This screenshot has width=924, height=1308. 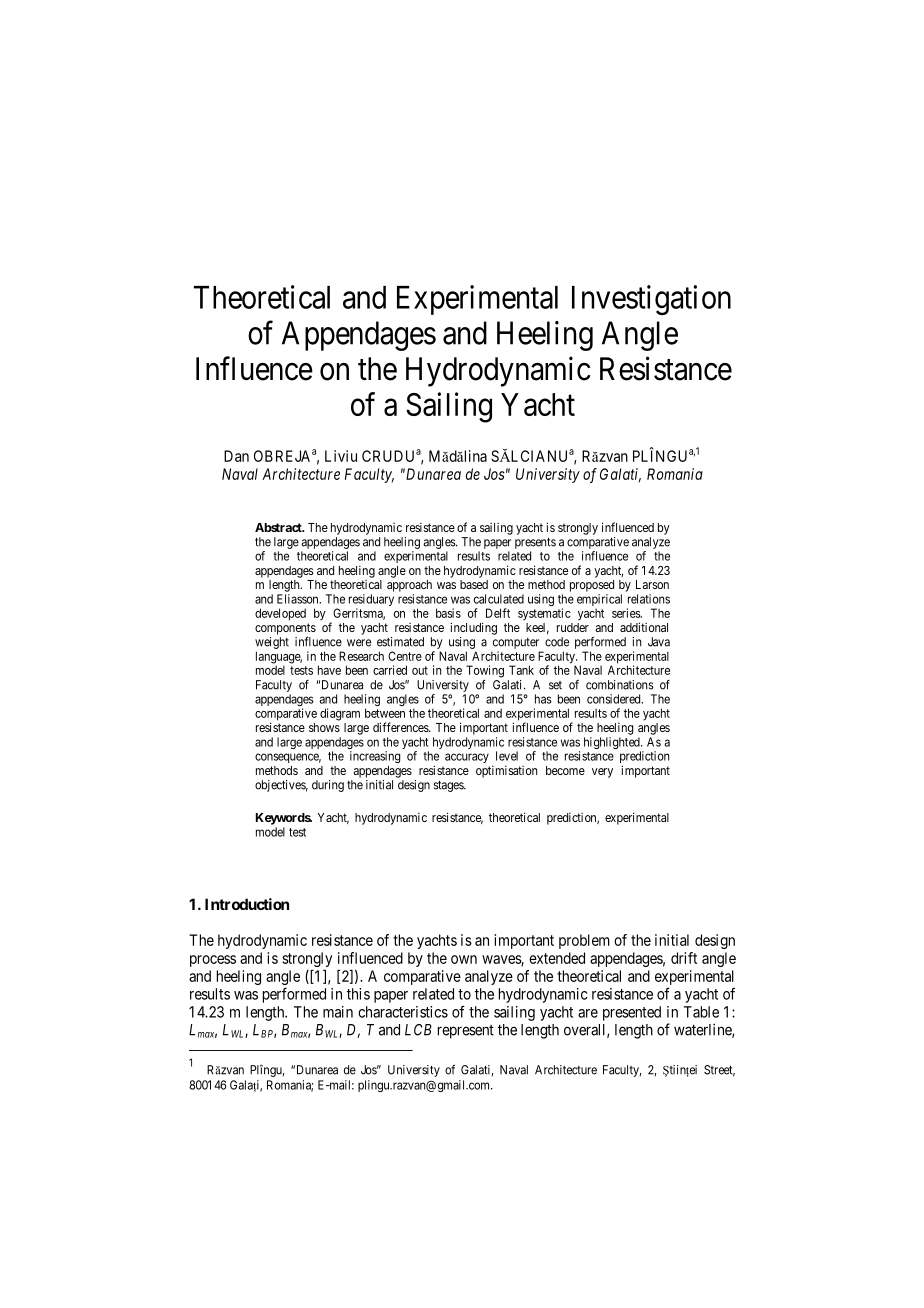 What do you see at coordinates (602, 773) in the screenshot?
I see `very` at bounding box center [602, 773].
